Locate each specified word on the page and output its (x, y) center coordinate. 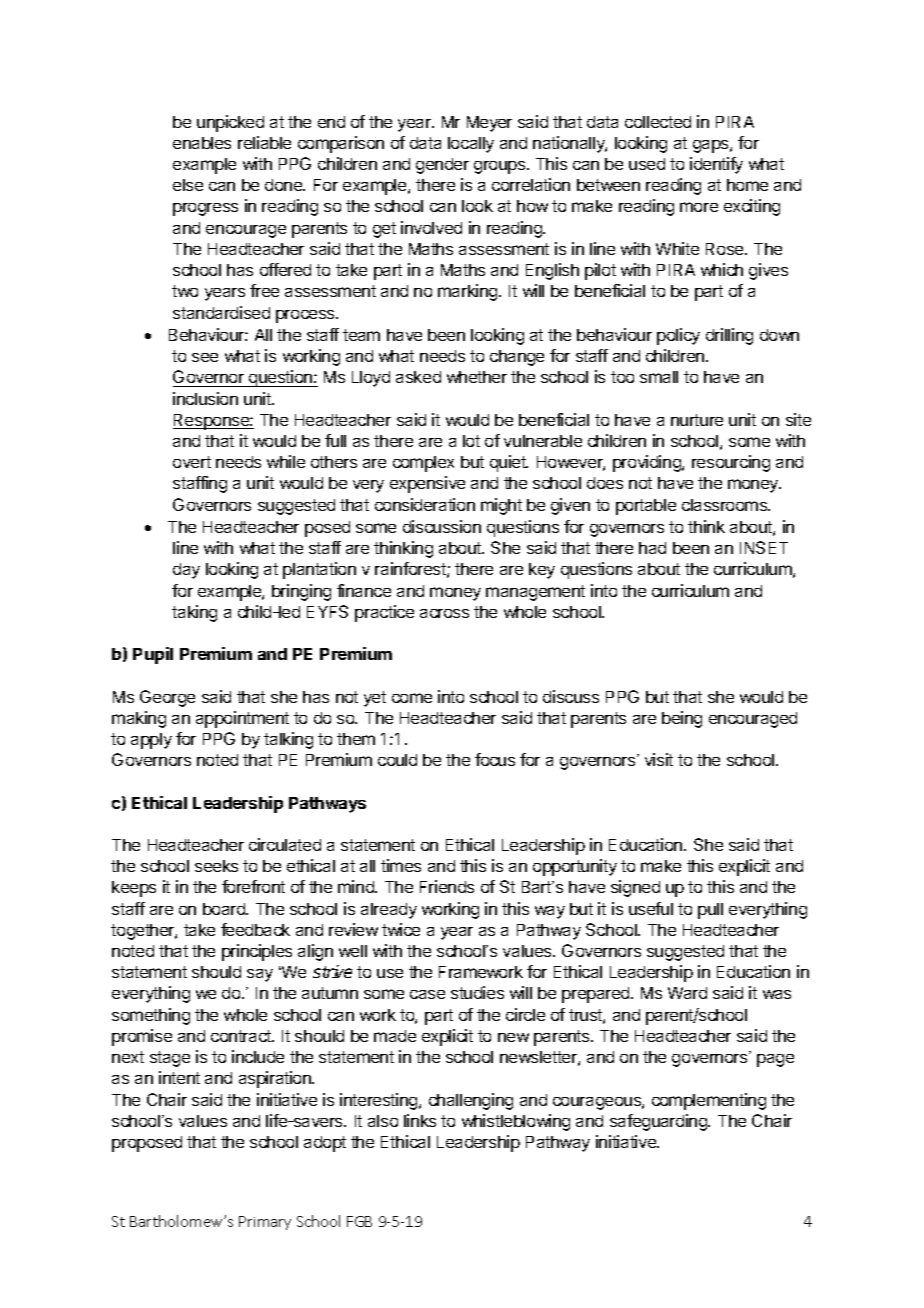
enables (202, 143)
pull (710, 911)
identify (716, 165)
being (682, 719)
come (412, 698)
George (167, 698)
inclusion (205, 398)
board (225, 909)
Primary (265, 1223)
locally (471, 145)
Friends (447, 886)
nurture (697, 420)
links (420, 1120)
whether (477, 377)
